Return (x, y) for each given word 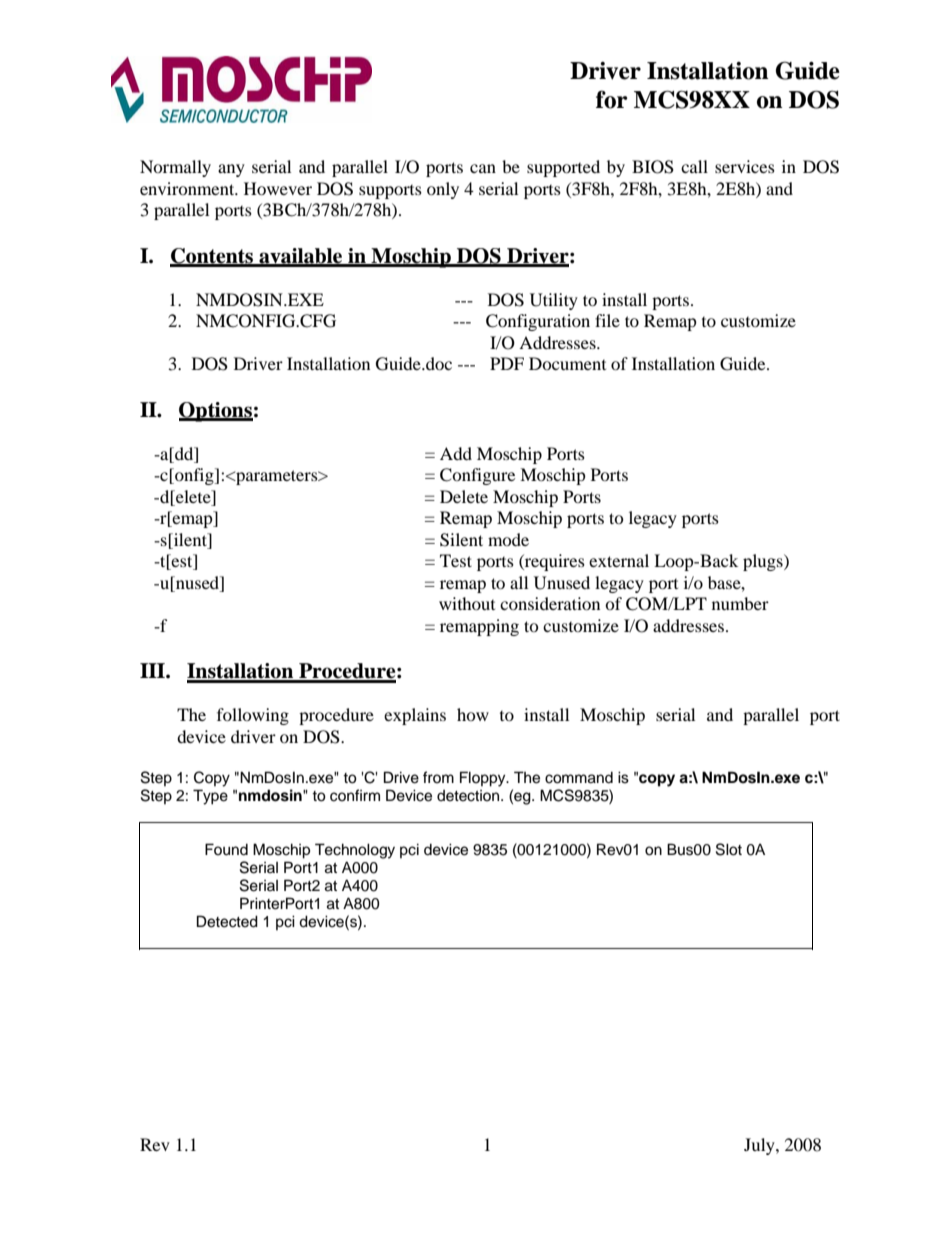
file (607, 320)
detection (469, 796)
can (483, 168)
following (253, 716)
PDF (507, 363)
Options (216, 412)
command (579, 778)
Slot (729, 849)
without (467, 603)
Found (226, 849)
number (740, 603)
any (231, 170)
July (760, 1146)
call (694, 166)
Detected (227, 921)
